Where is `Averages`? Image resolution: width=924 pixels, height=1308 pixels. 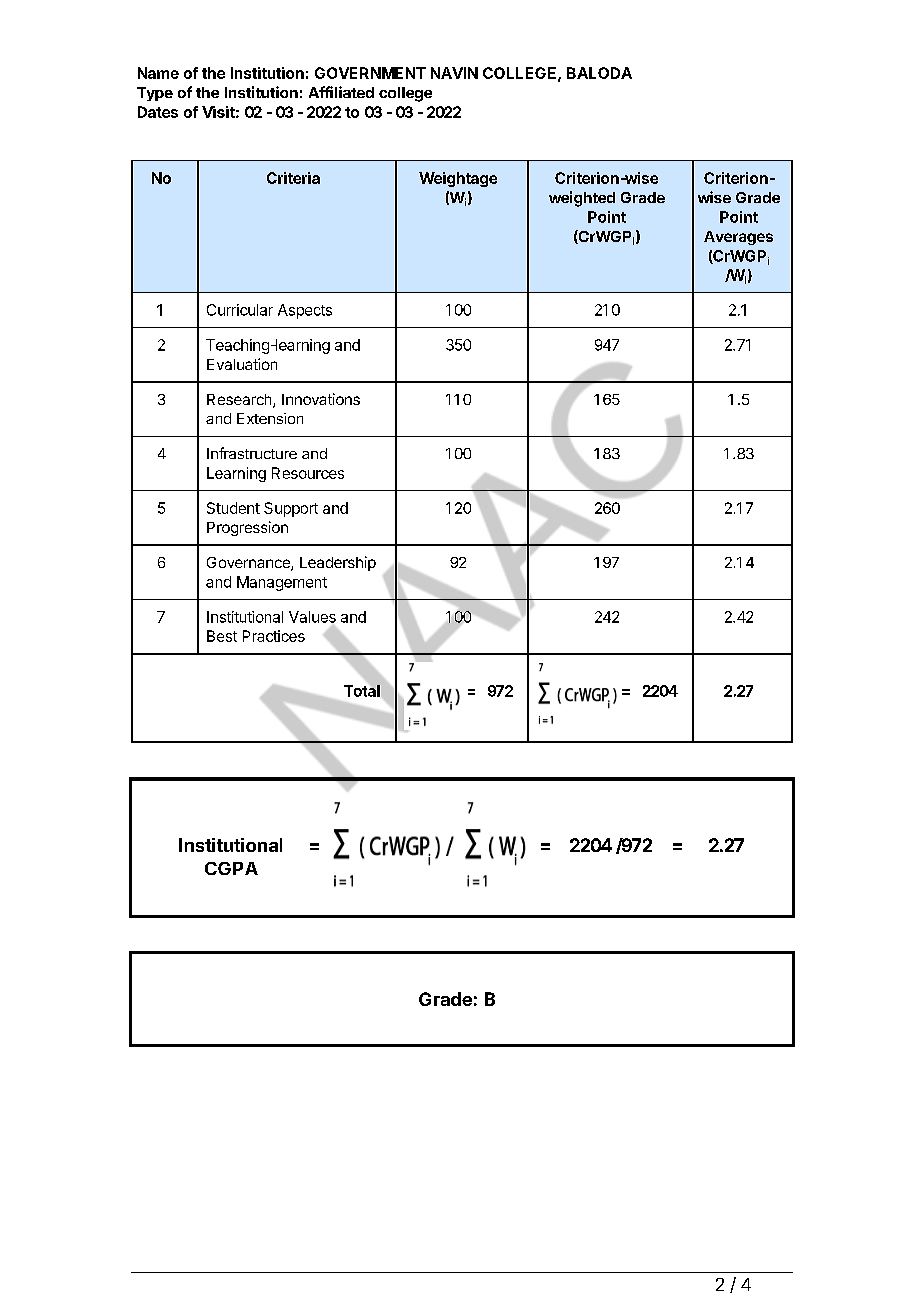 Averages is located at coordinates (738, 238).
